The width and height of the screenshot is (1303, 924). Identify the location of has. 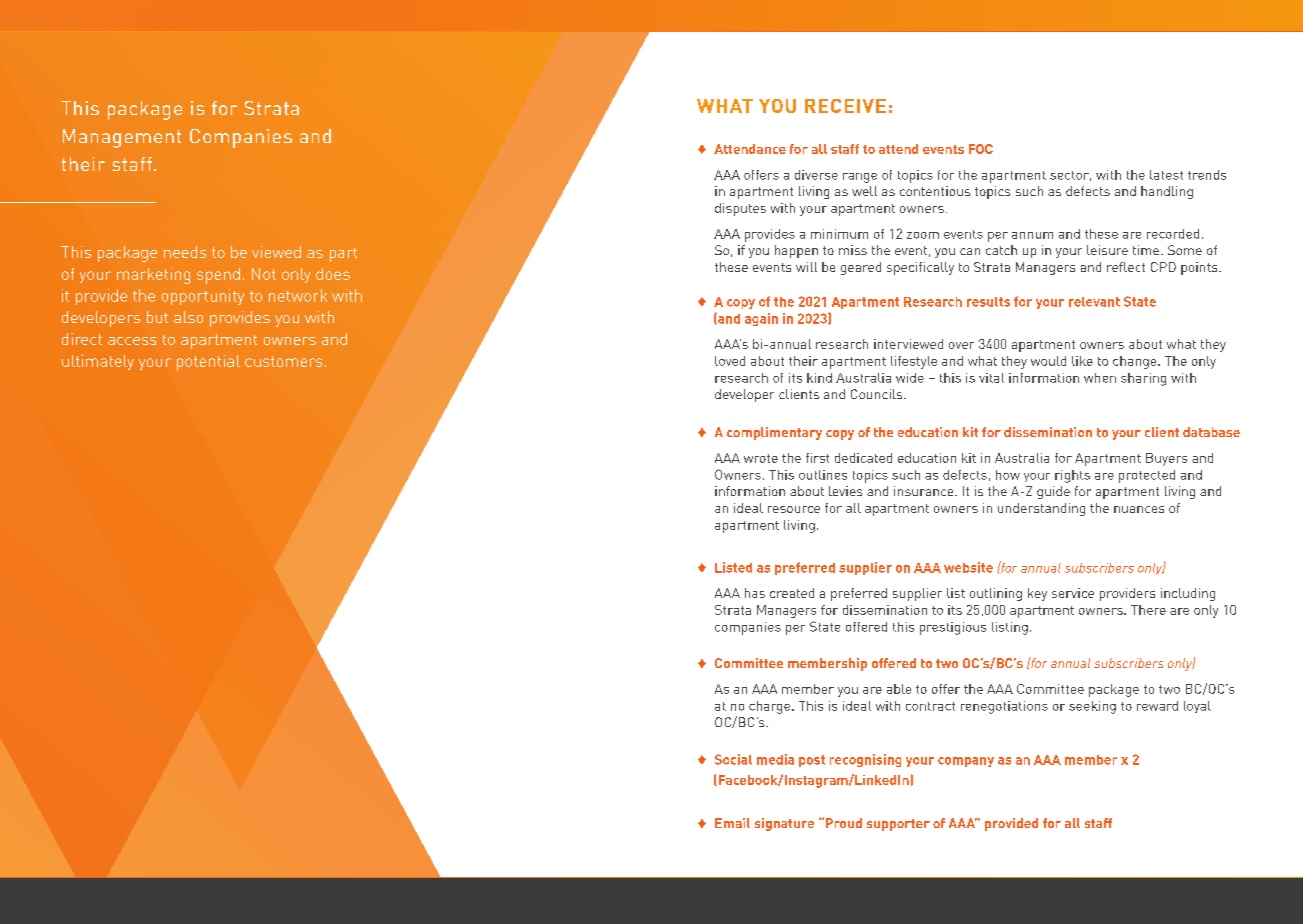
(755, 593).
